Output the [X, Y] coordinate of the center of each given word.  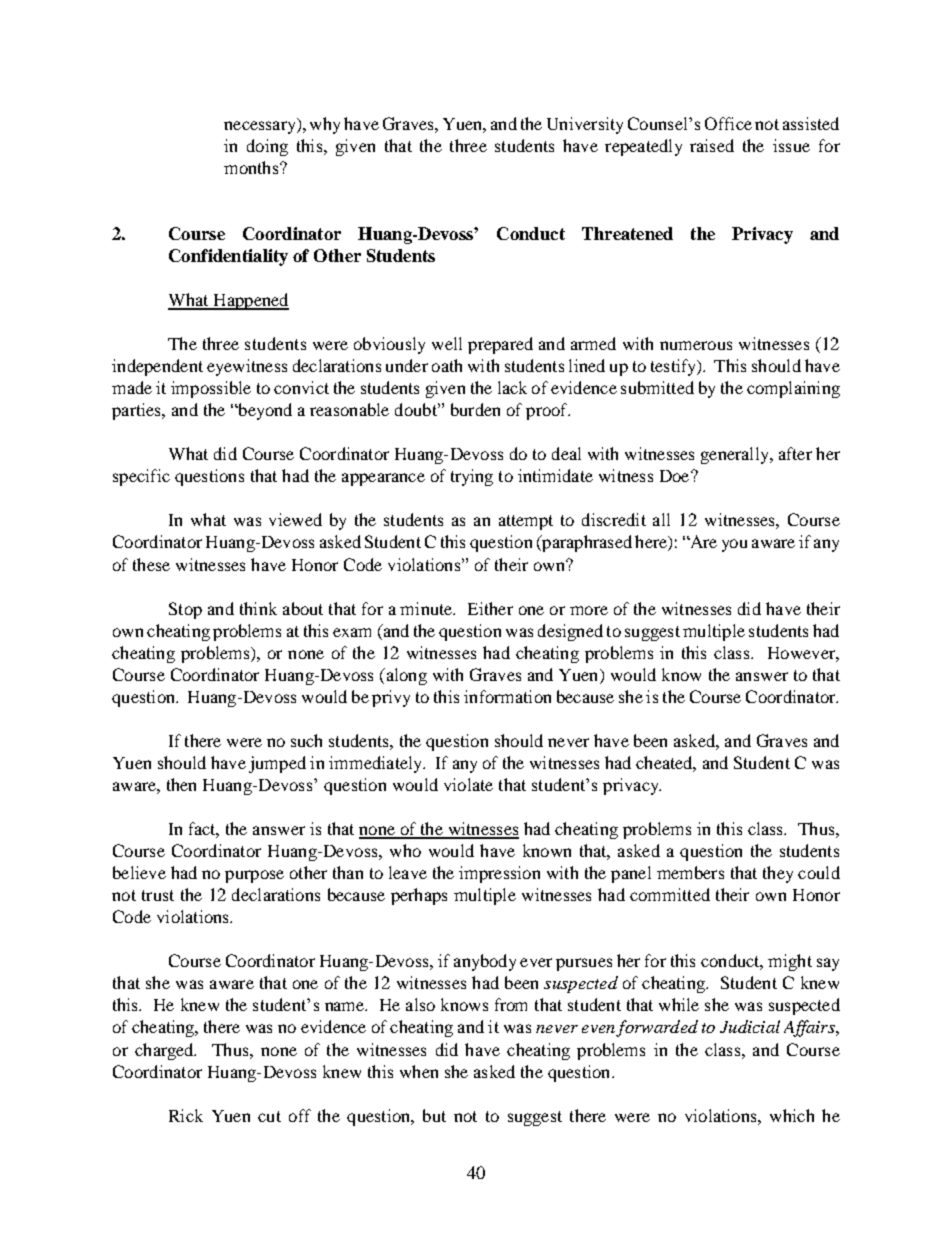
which [792, 1115]
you [734, 545]
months [252, 167]
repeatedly [643, 147]
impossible [211, 389]
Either [490, 608]
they [778, 874]
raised [712, 145]
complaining [793, 389]
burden [475, 409]
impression [499, 874]
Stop [185, 610]
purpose [254, 876]
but [434, 1115]
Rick [186, 1115]
